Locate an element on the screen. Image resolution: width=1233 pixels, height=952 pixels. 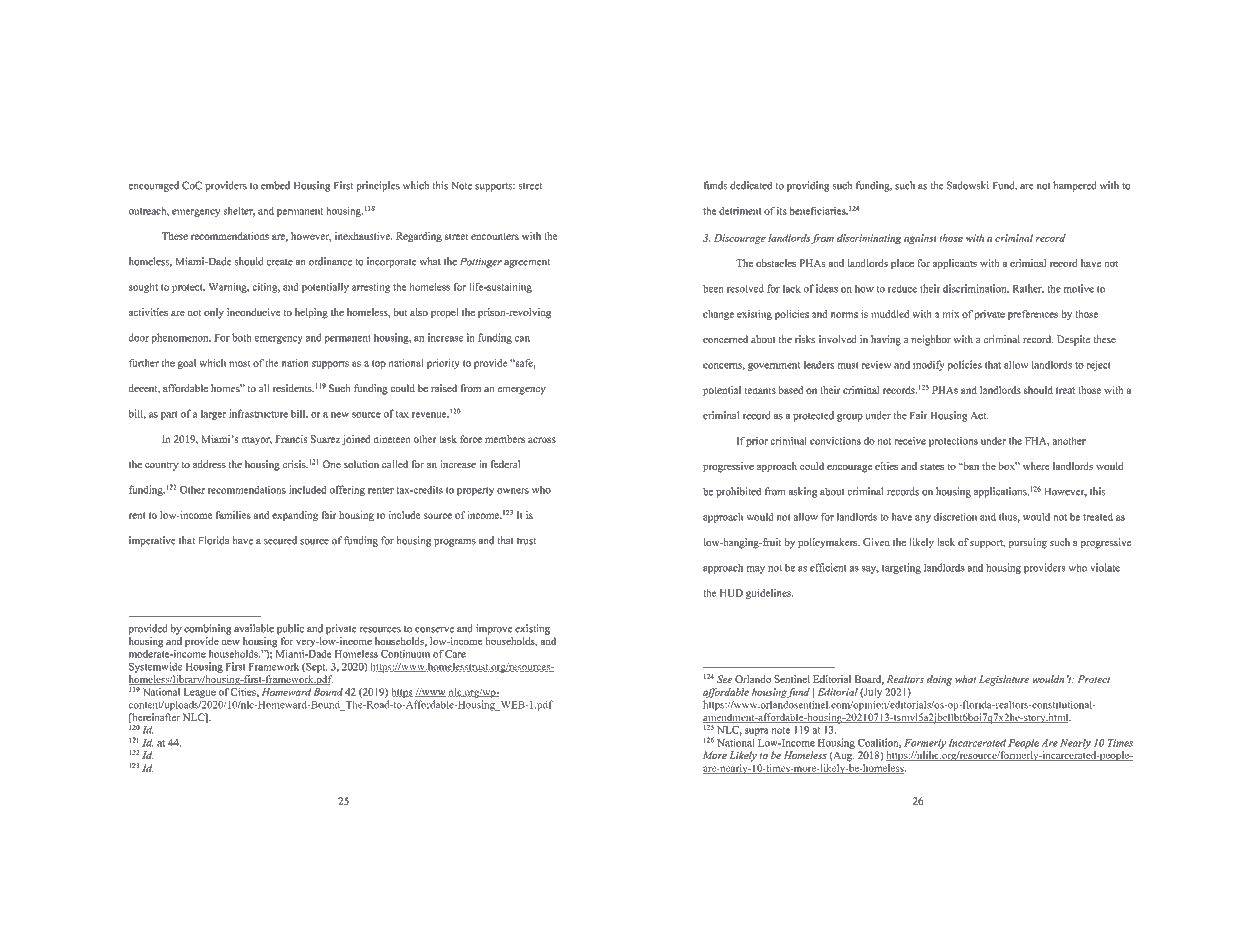
supra is located at coordinates (756, 732).
